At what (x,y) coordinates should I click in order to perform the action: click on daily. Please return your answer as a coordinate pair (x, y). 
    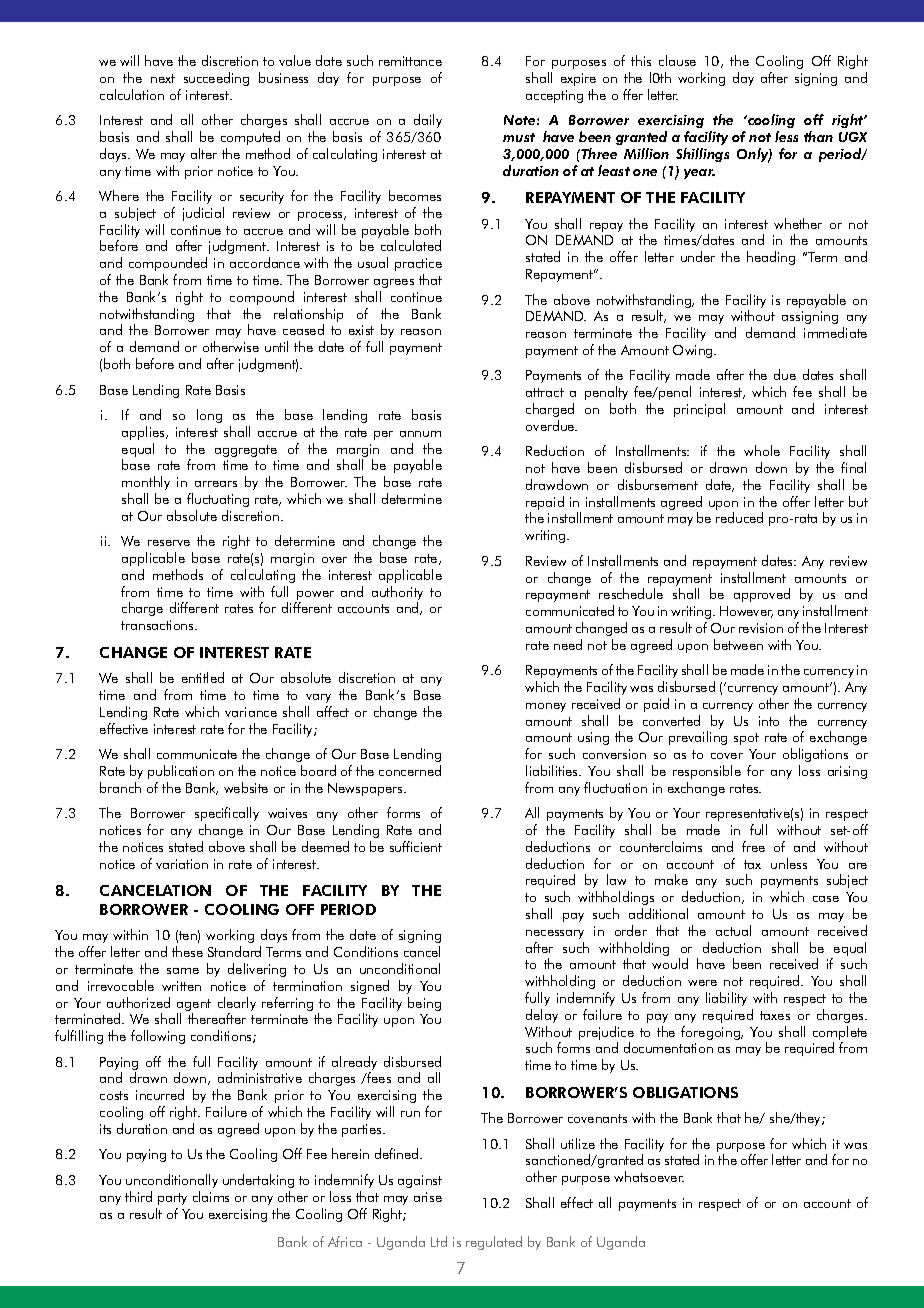
    Looking at the image, I should click on (428, 121).
